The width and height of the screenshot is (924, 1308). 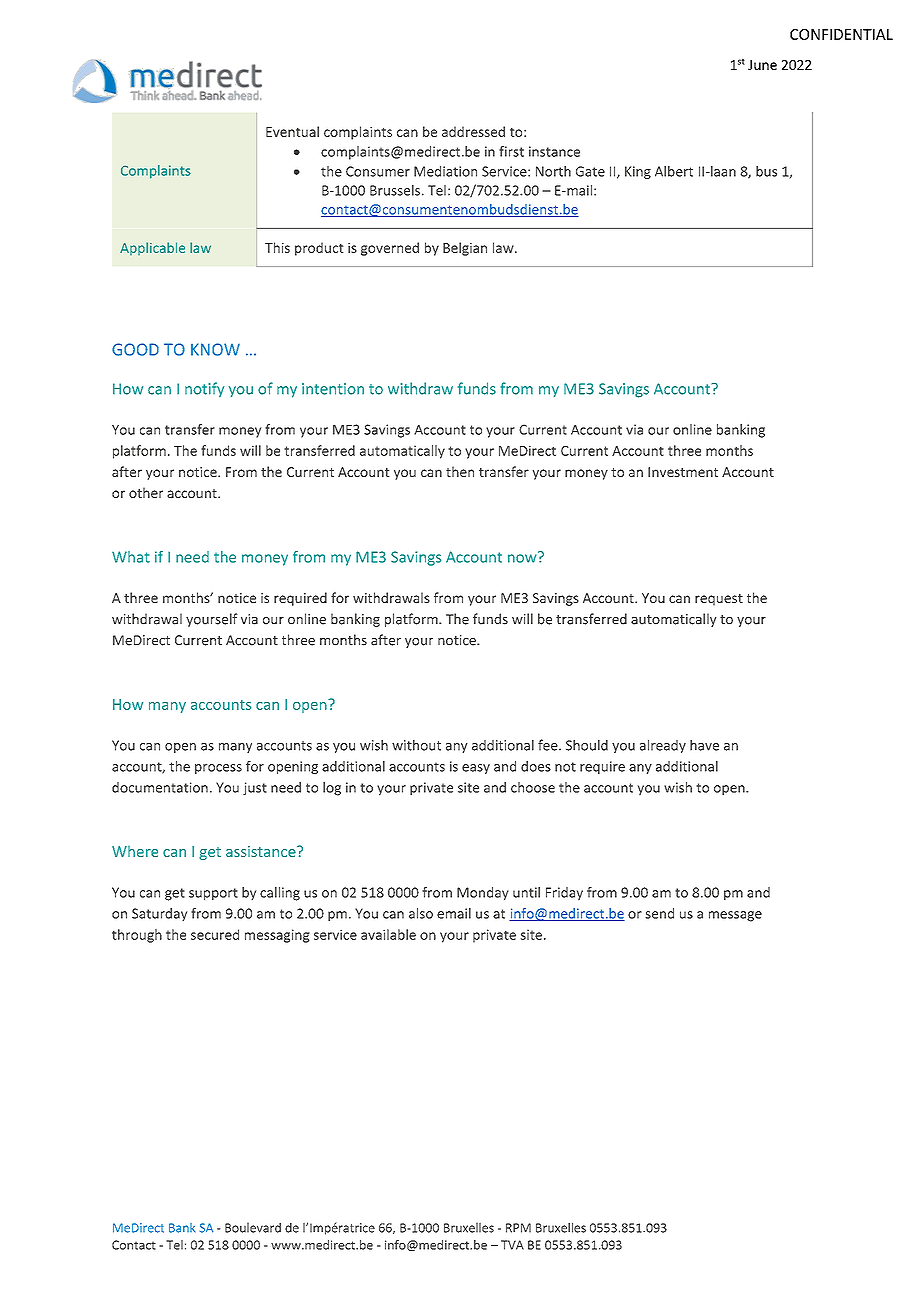 I want to click on Monday, so click(x=483, y=893).
